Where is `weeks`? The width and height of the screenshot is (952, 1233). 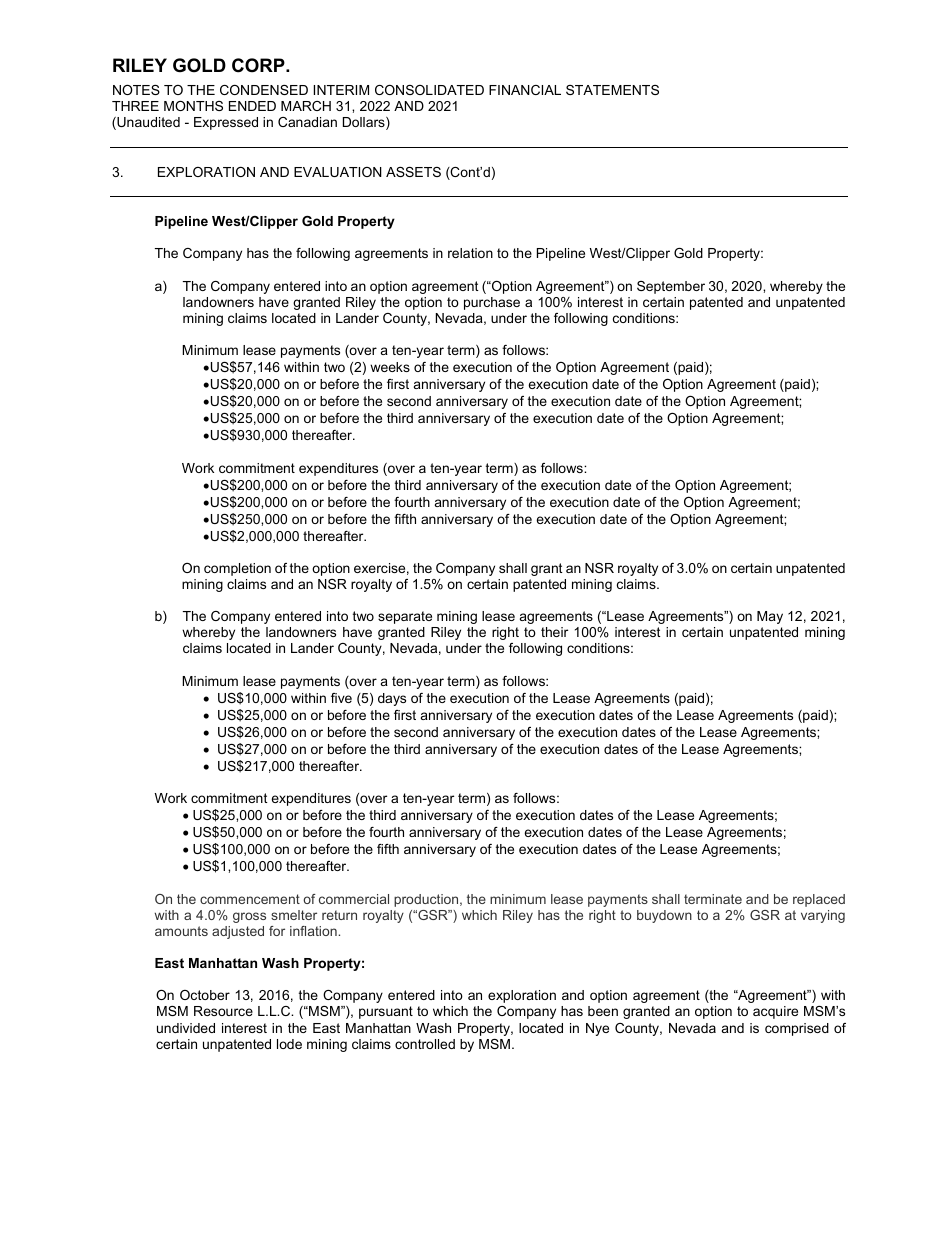
weeks is located at coordinates (390, 367).
